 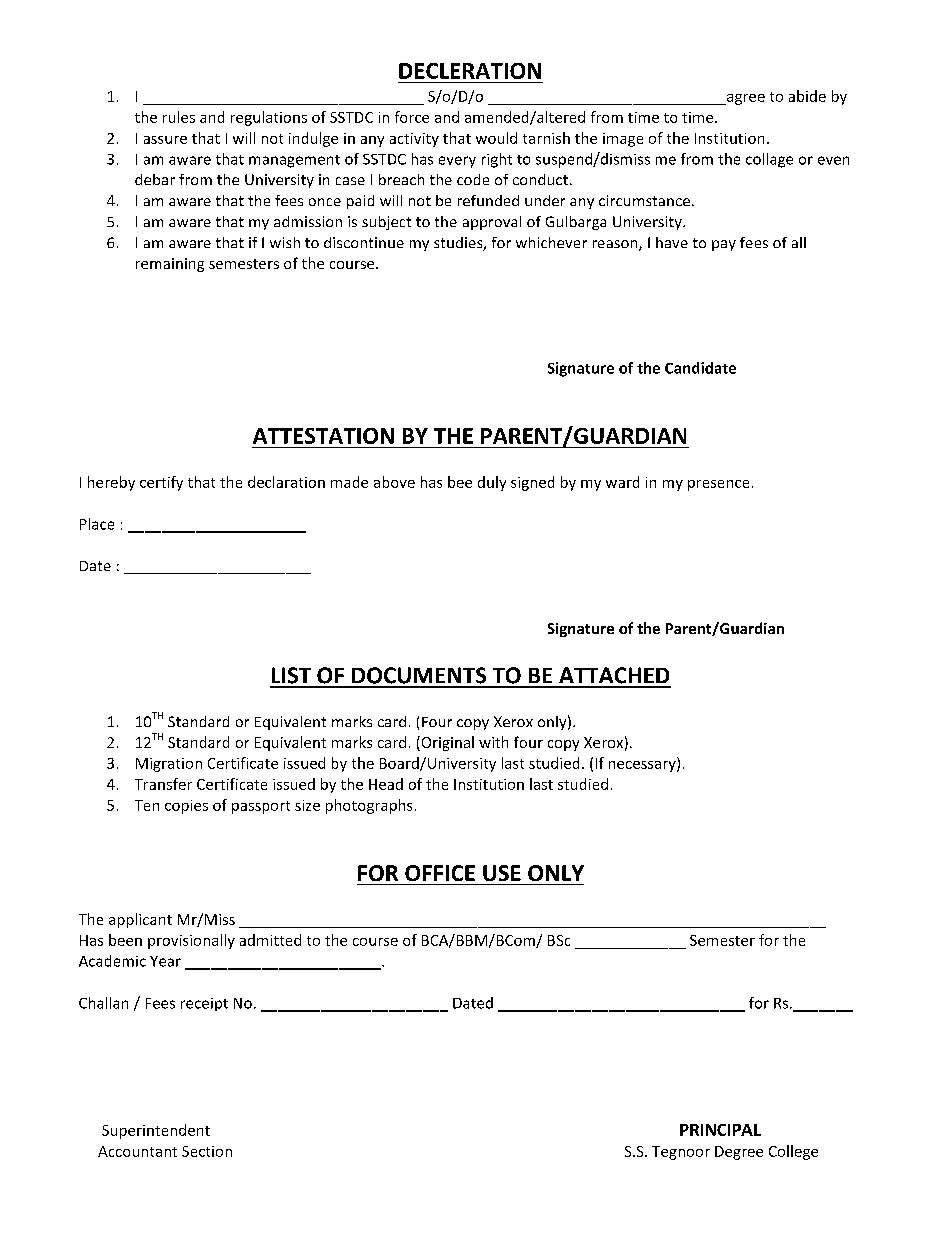 What do you see at coordinates (446, 743) in the screenshot?
I see `Original` at bounding box center [446, 743].
